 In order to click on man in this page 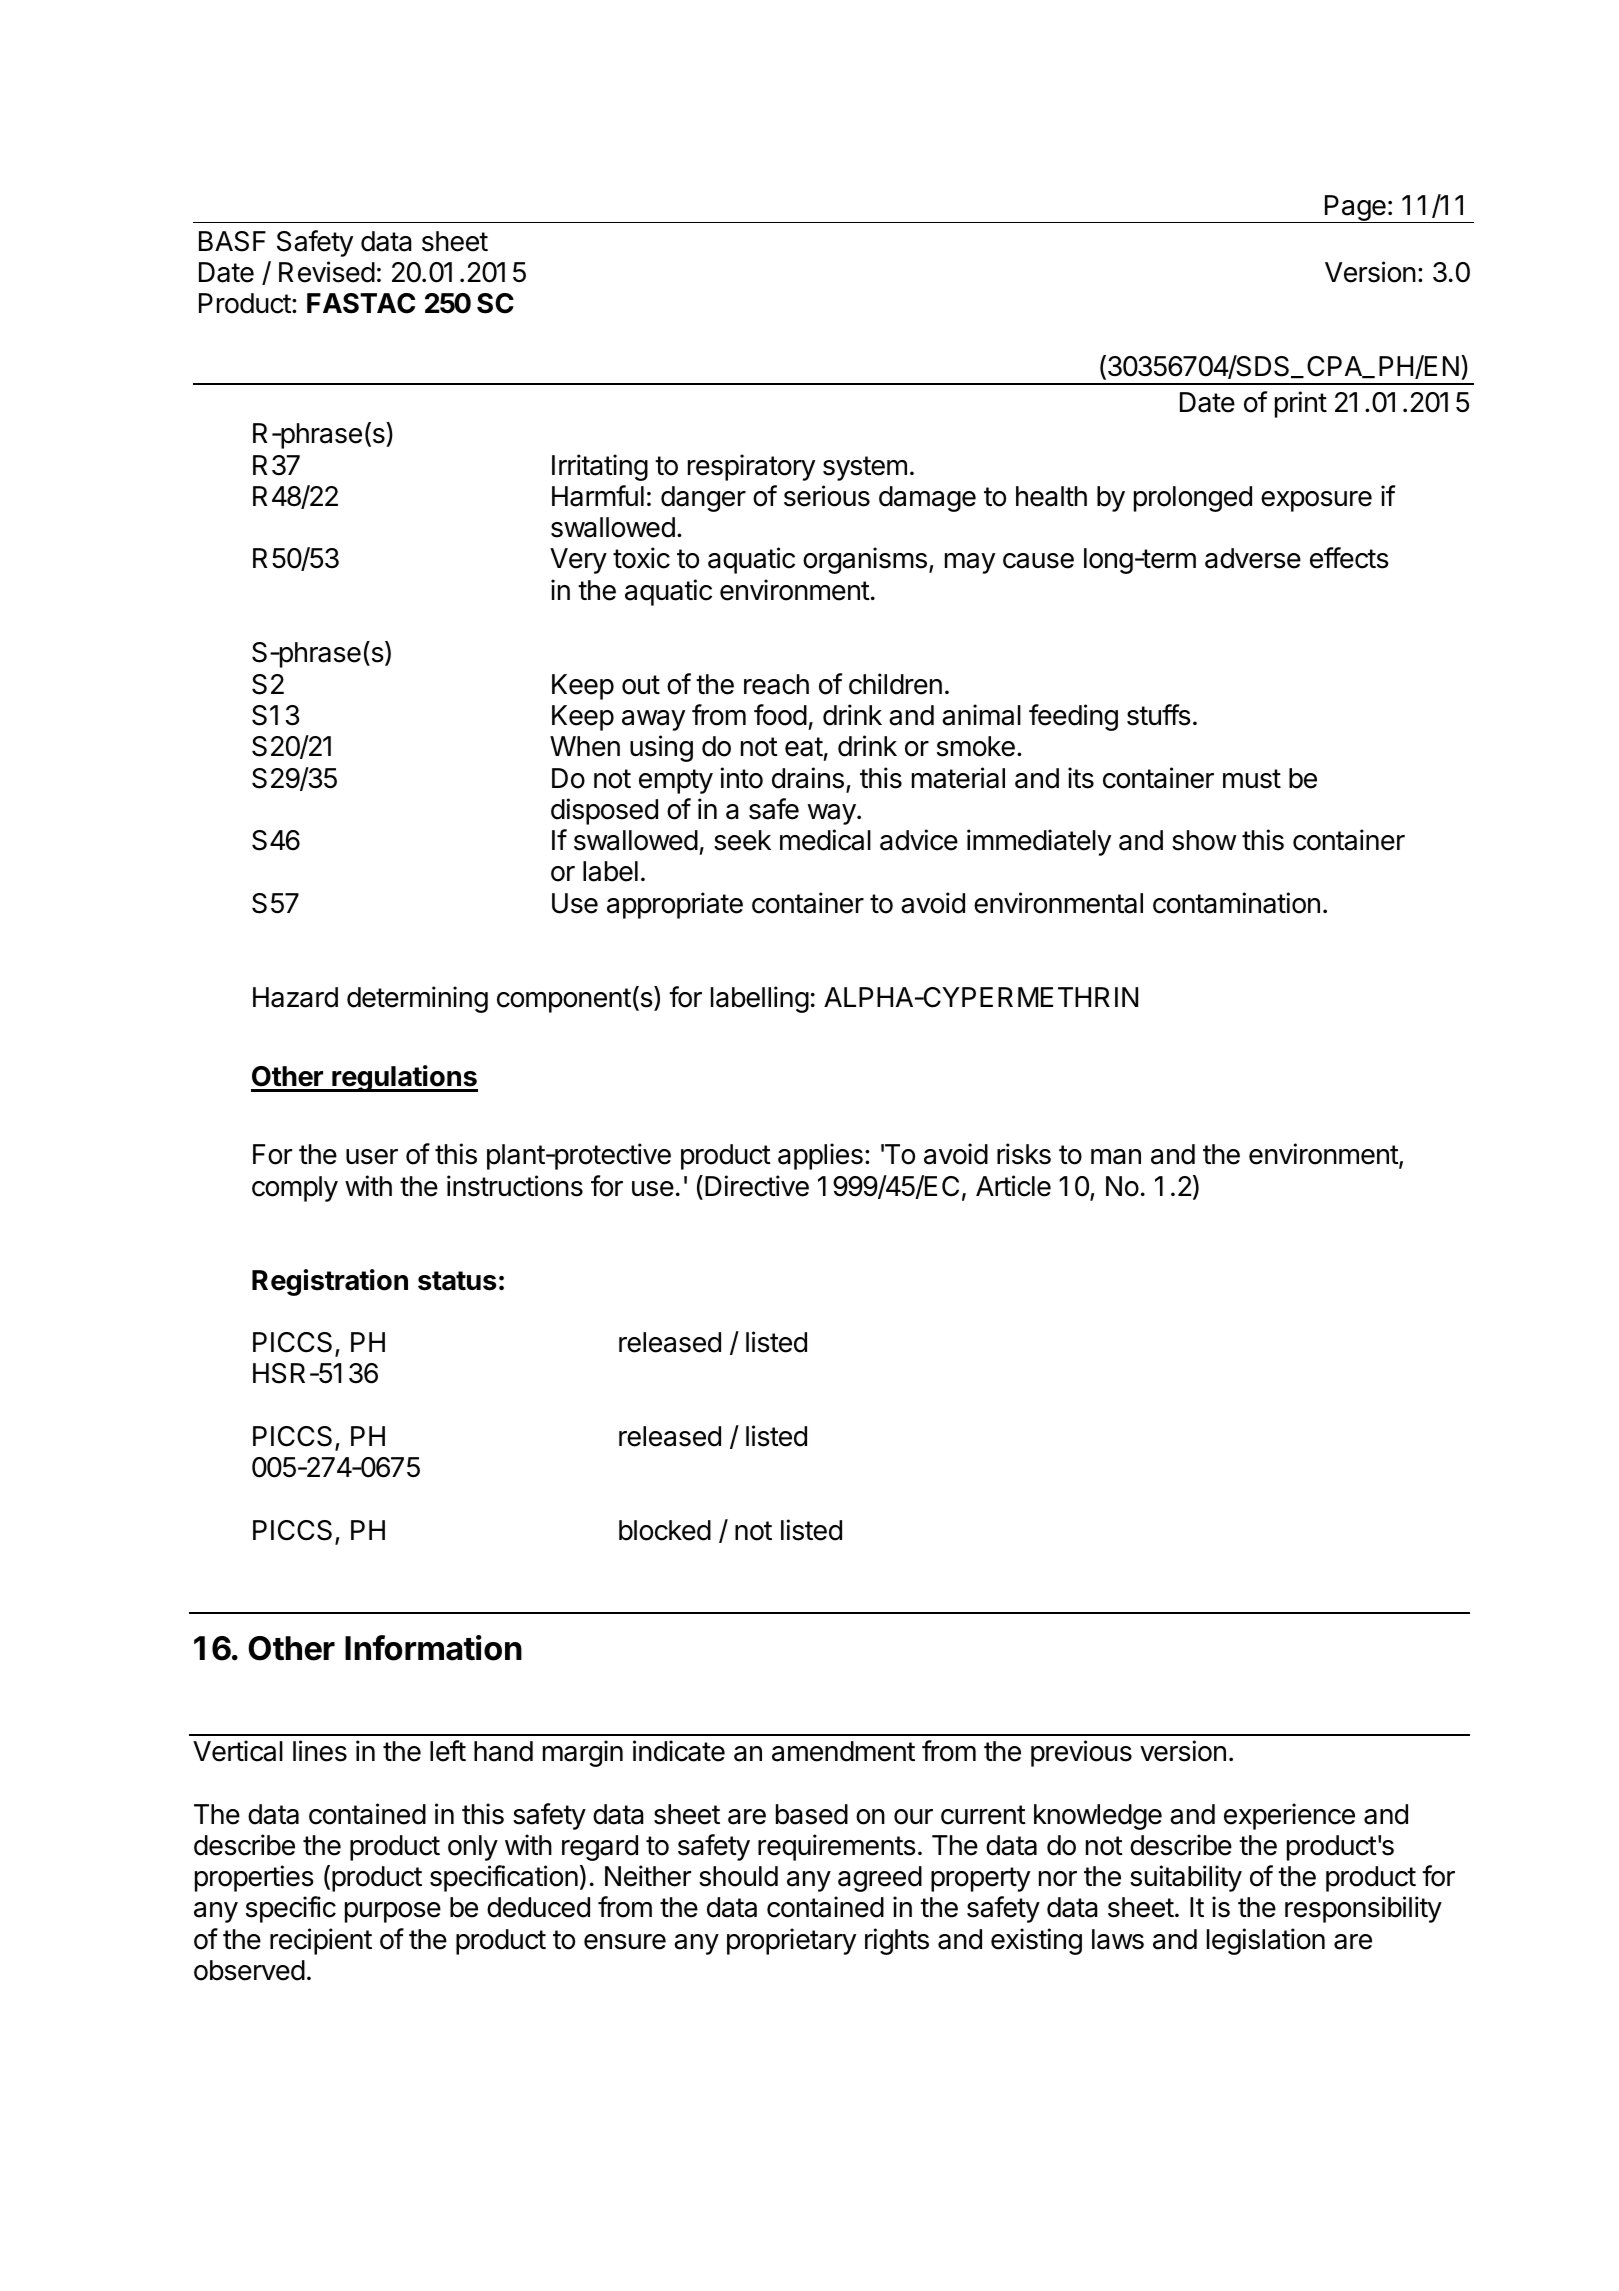, I will do `click(1116, 1157)`.
